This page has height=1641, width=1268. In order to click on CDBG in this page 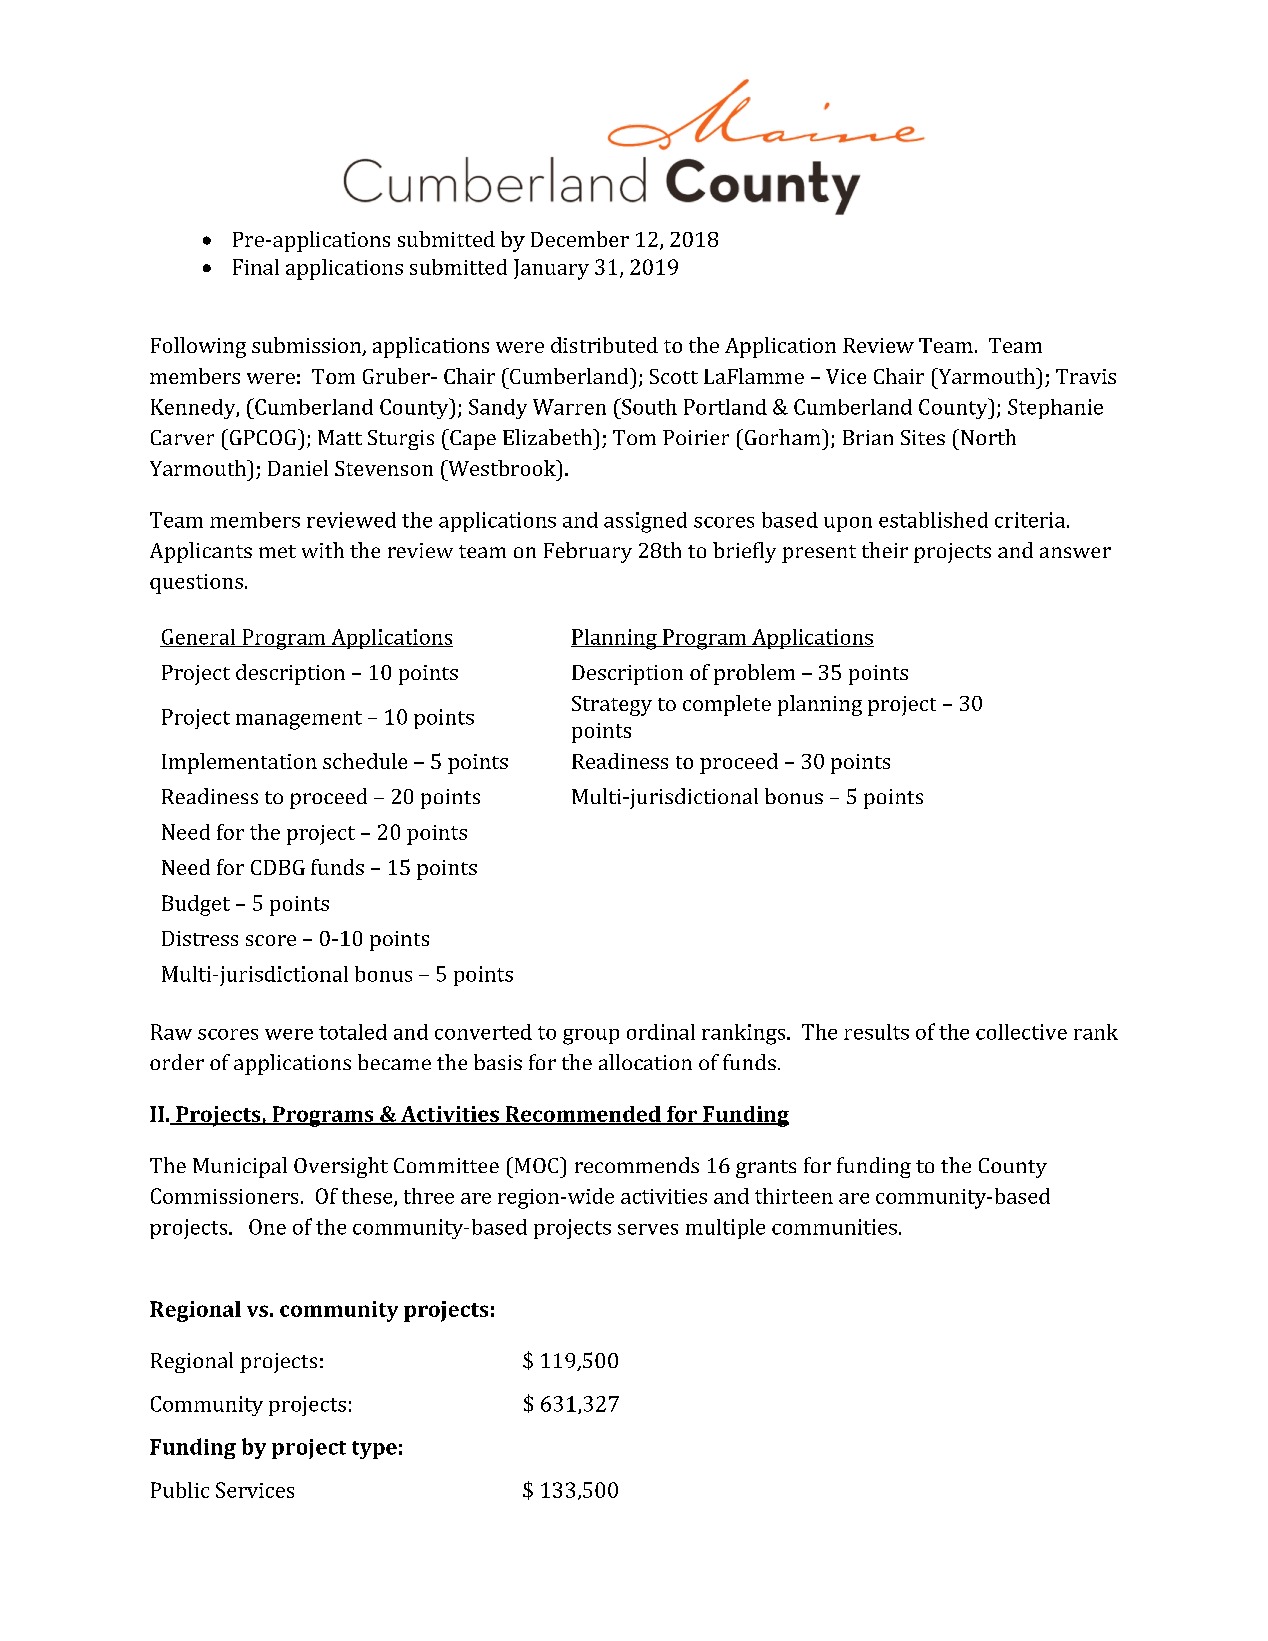, I will do `click(278, 867)`.
